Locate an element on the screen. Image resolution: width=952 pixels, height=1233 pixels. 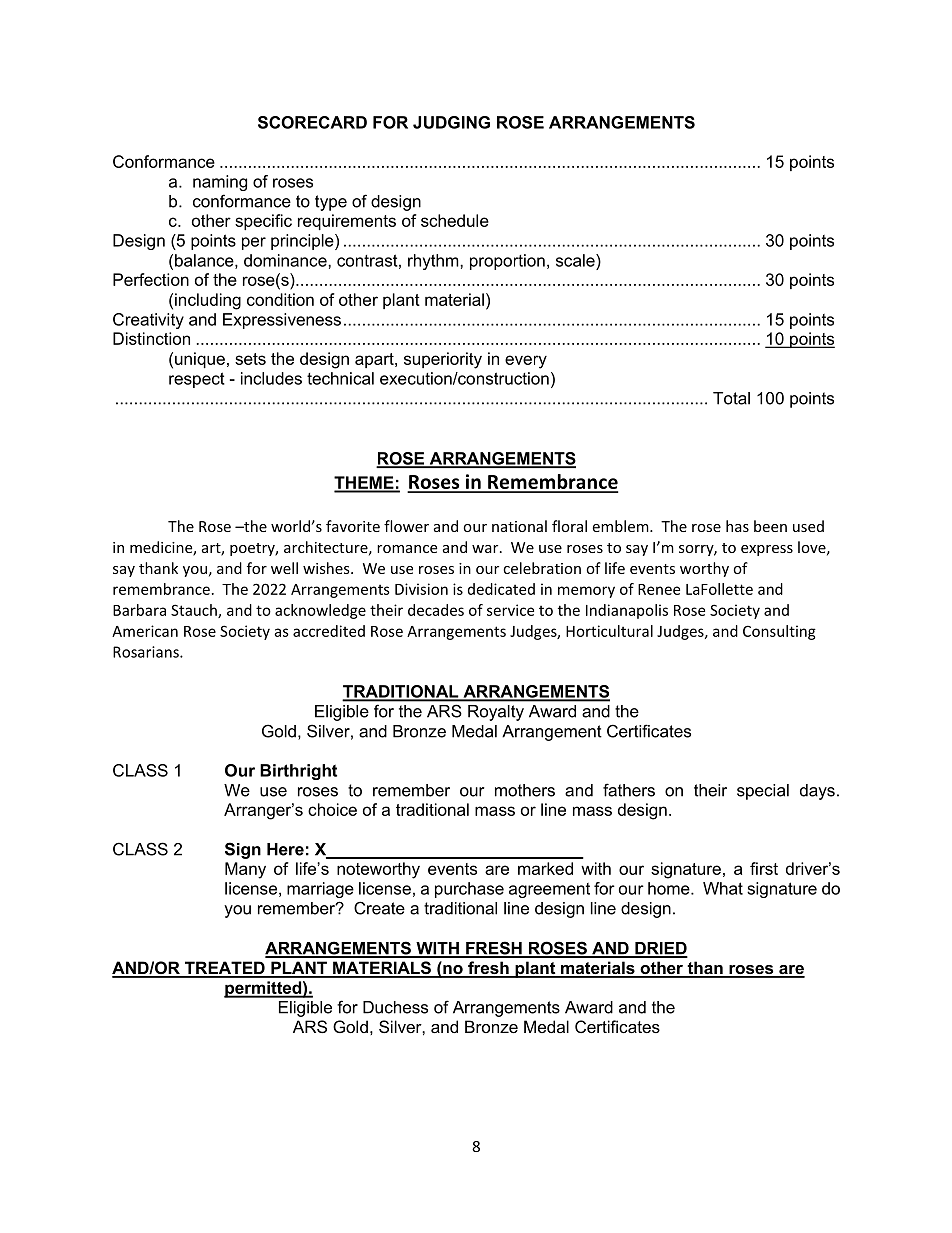
Total is located at coordinates (731, 398).
